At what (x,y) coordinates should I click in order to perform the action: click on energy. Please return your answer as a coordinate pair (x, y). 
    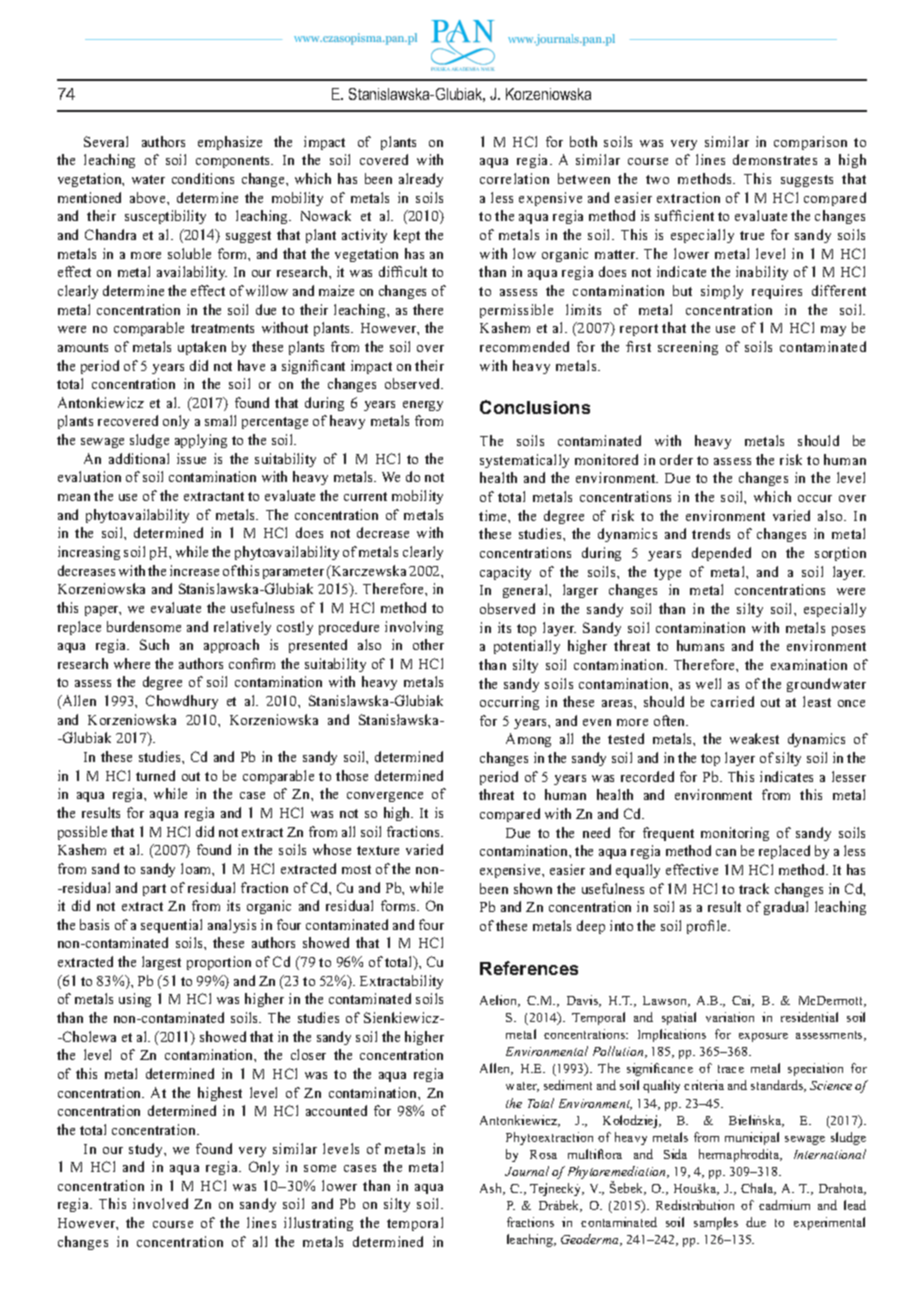
    Looking at the image, I should click on (423, 406).
